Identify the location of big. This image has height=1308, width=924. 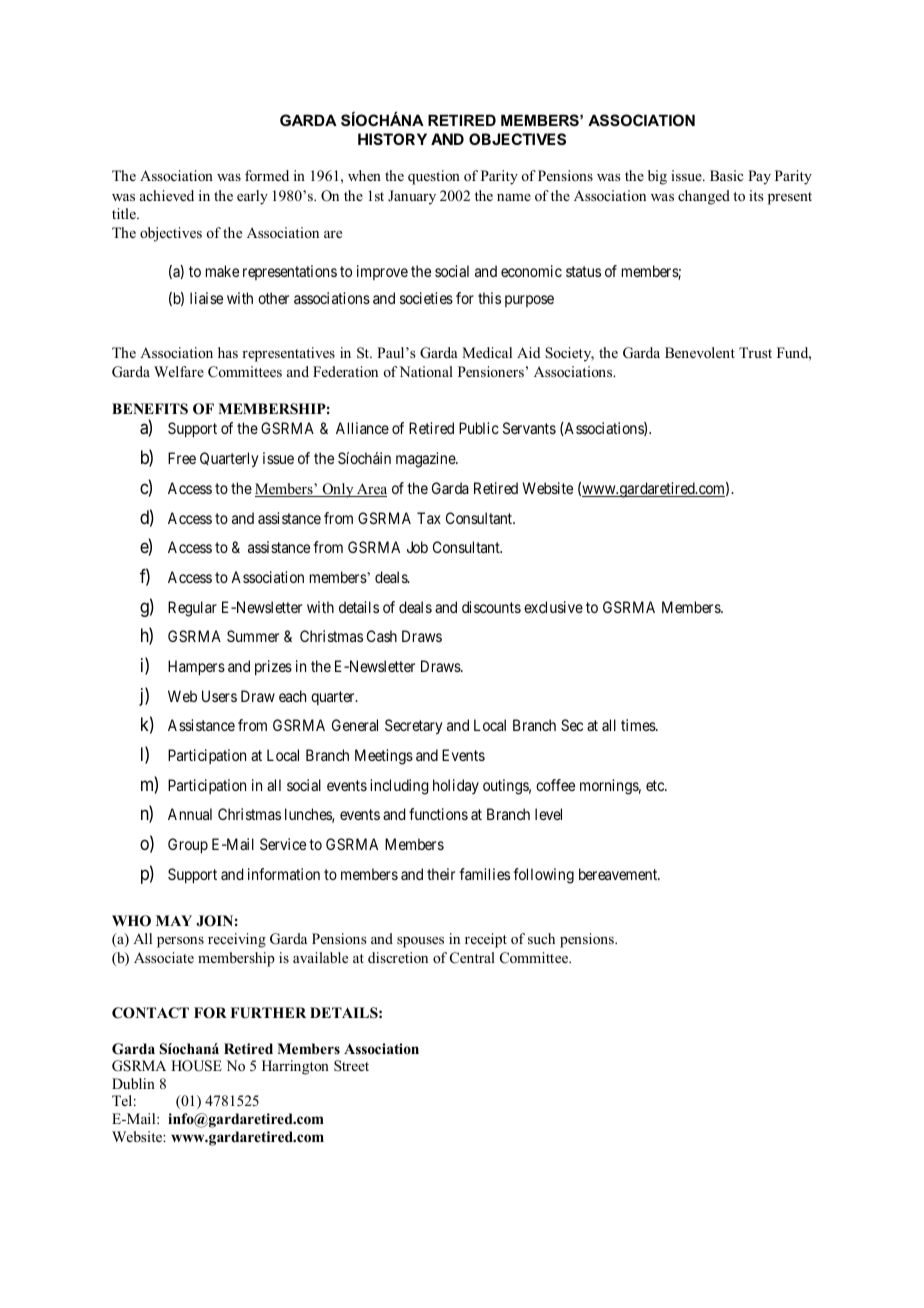
(657, 177).
